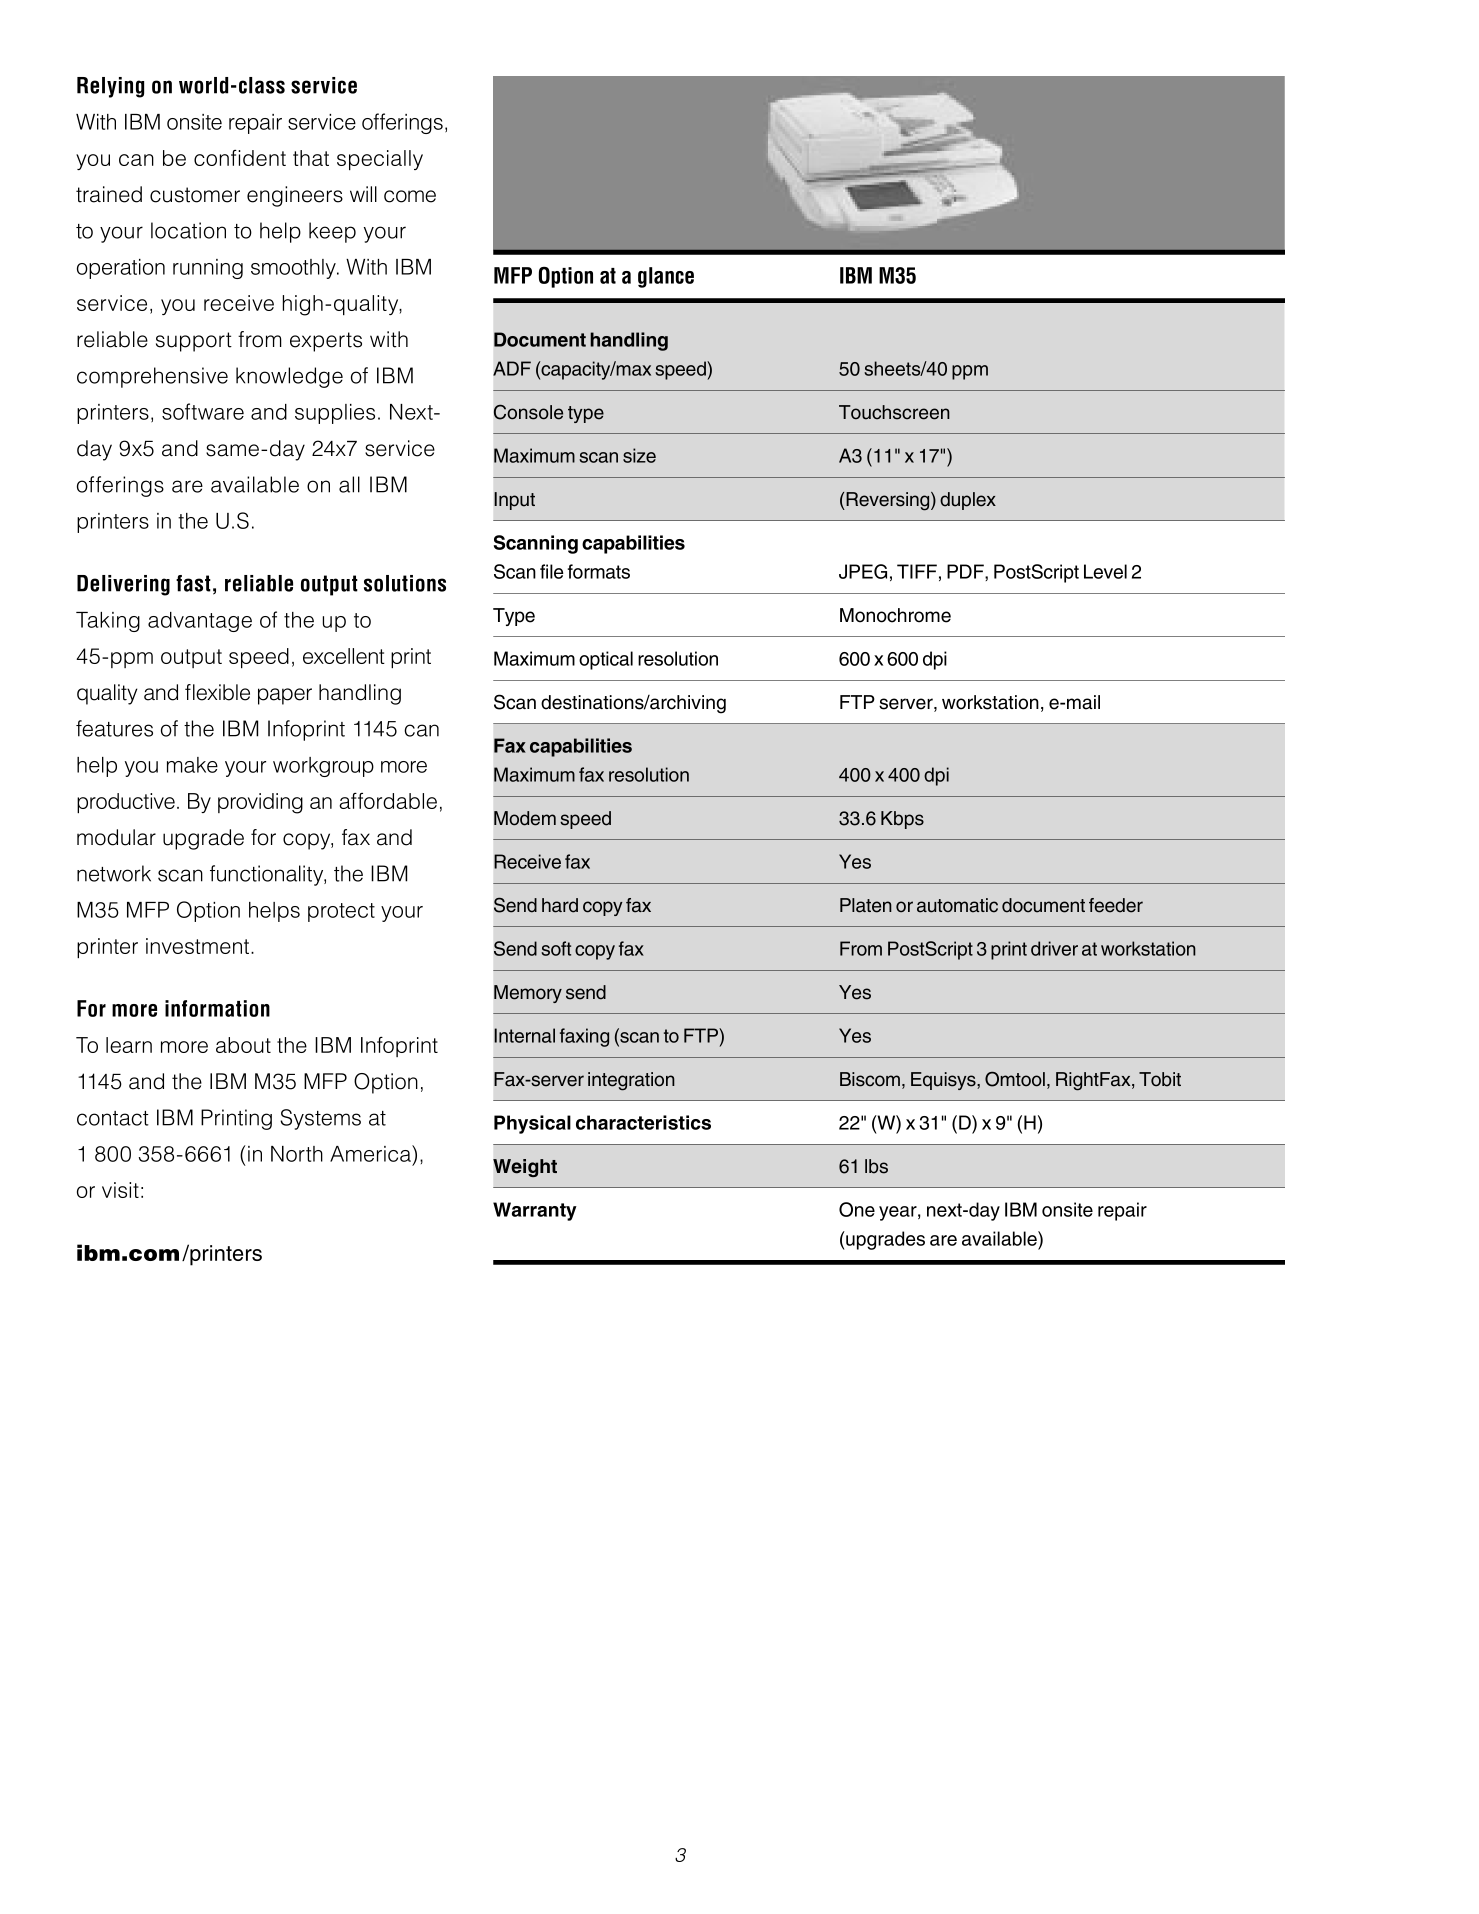  What do you see at coordinates (968, 501) in the document?
I see `duplex` at bounding box center [968, 501].
